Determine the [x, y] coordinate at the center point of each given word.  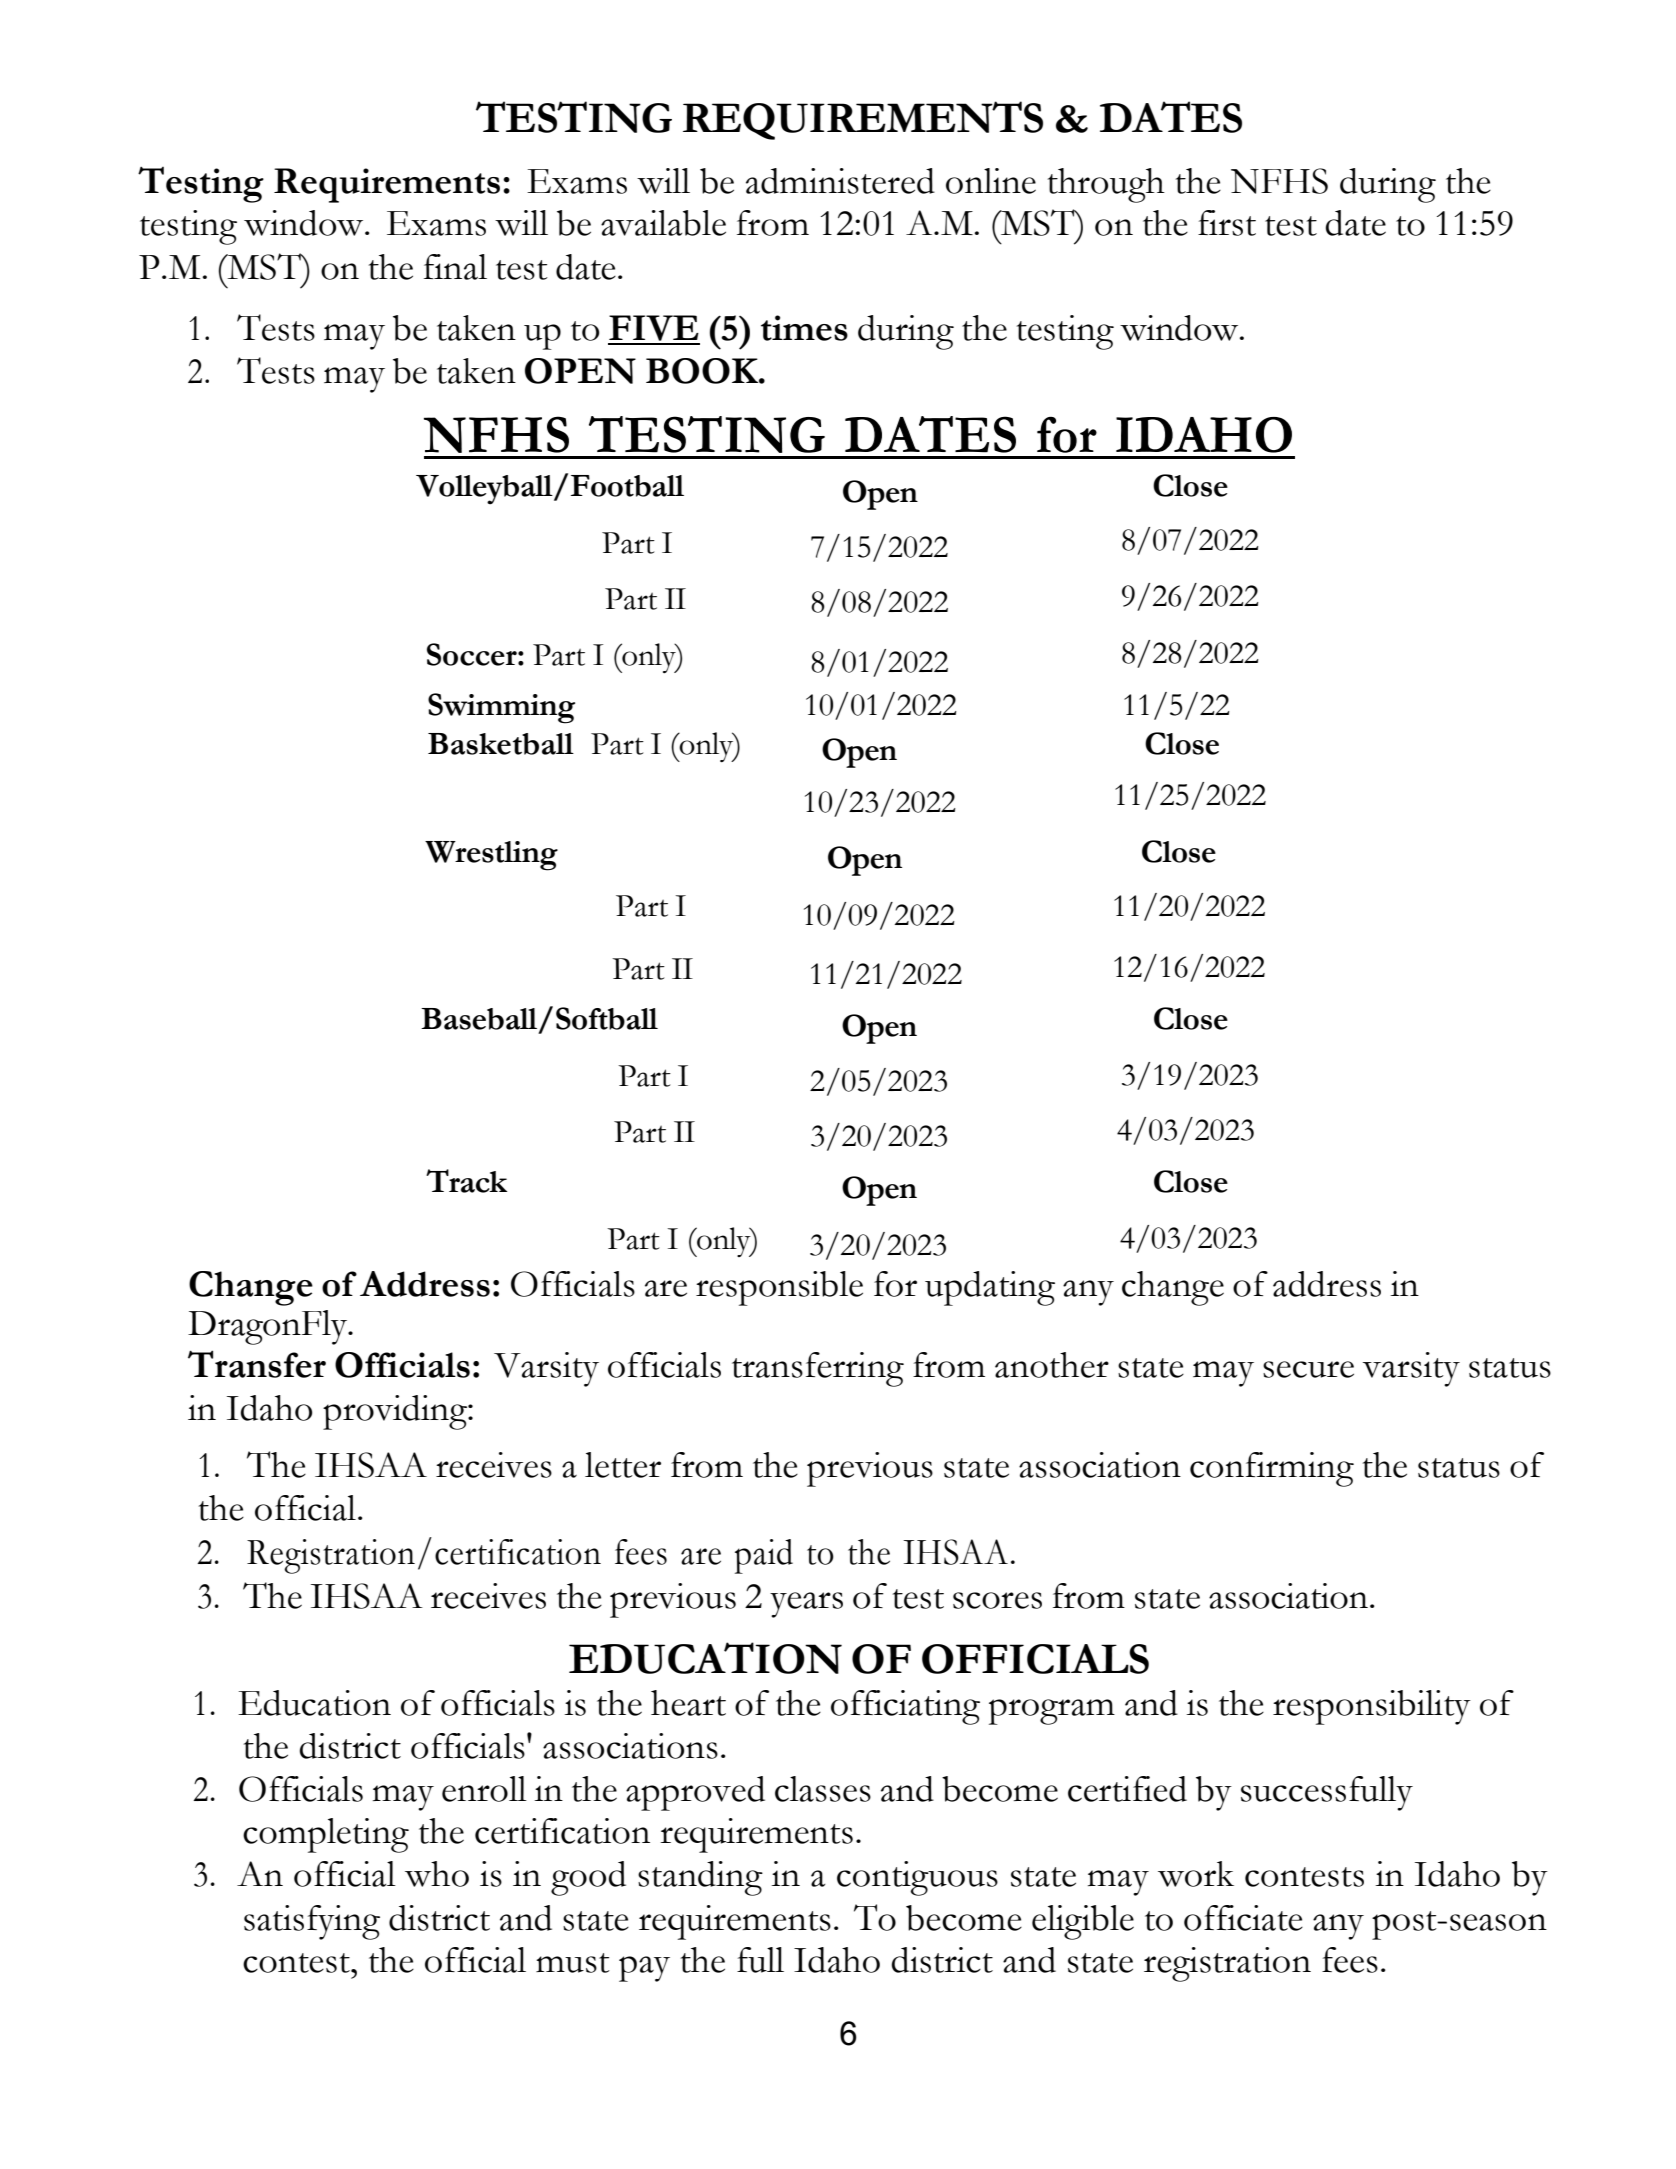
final [455, 267]
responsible [779, 1288]
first [1227, 223]
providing [396, 1412]
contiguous [917, 1878]
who [437, 1874]
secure [1308, 1369]
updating [990, 1288]
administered [840, 181]
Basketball [501, 744]
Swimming [501, 708]
